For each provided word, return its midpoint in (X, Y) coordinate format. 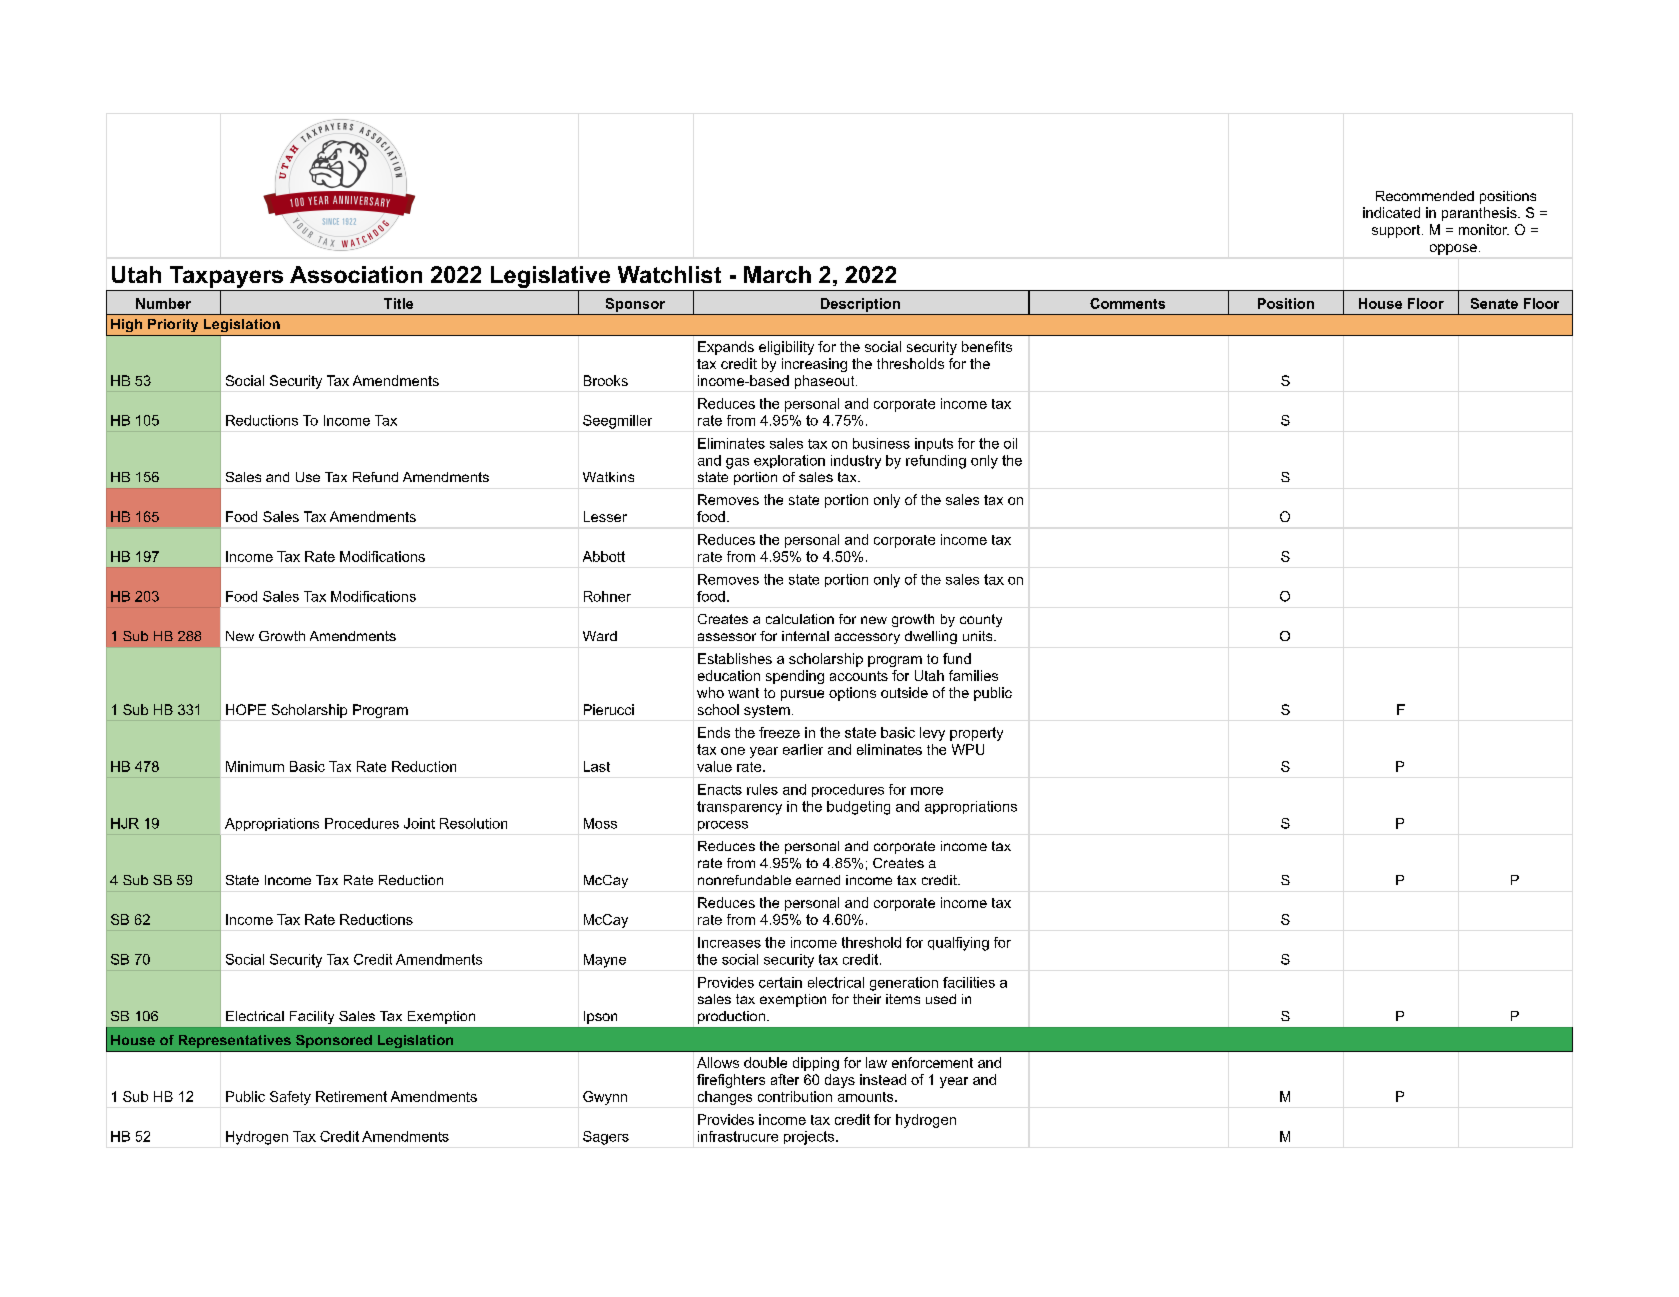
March (777, 274)
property (976, 734)
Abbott (604, 556)
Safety (290, 1098)
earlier (803, 749)
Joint (419, 823)
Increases (729, 942)
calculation (800, 619)
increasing (814, 365)
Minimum (255, 766)
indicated (1391, 212)
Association (356, 274)
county (981, 620)
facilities (969, 982)
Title (398, 303)
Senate (1494, 303)
